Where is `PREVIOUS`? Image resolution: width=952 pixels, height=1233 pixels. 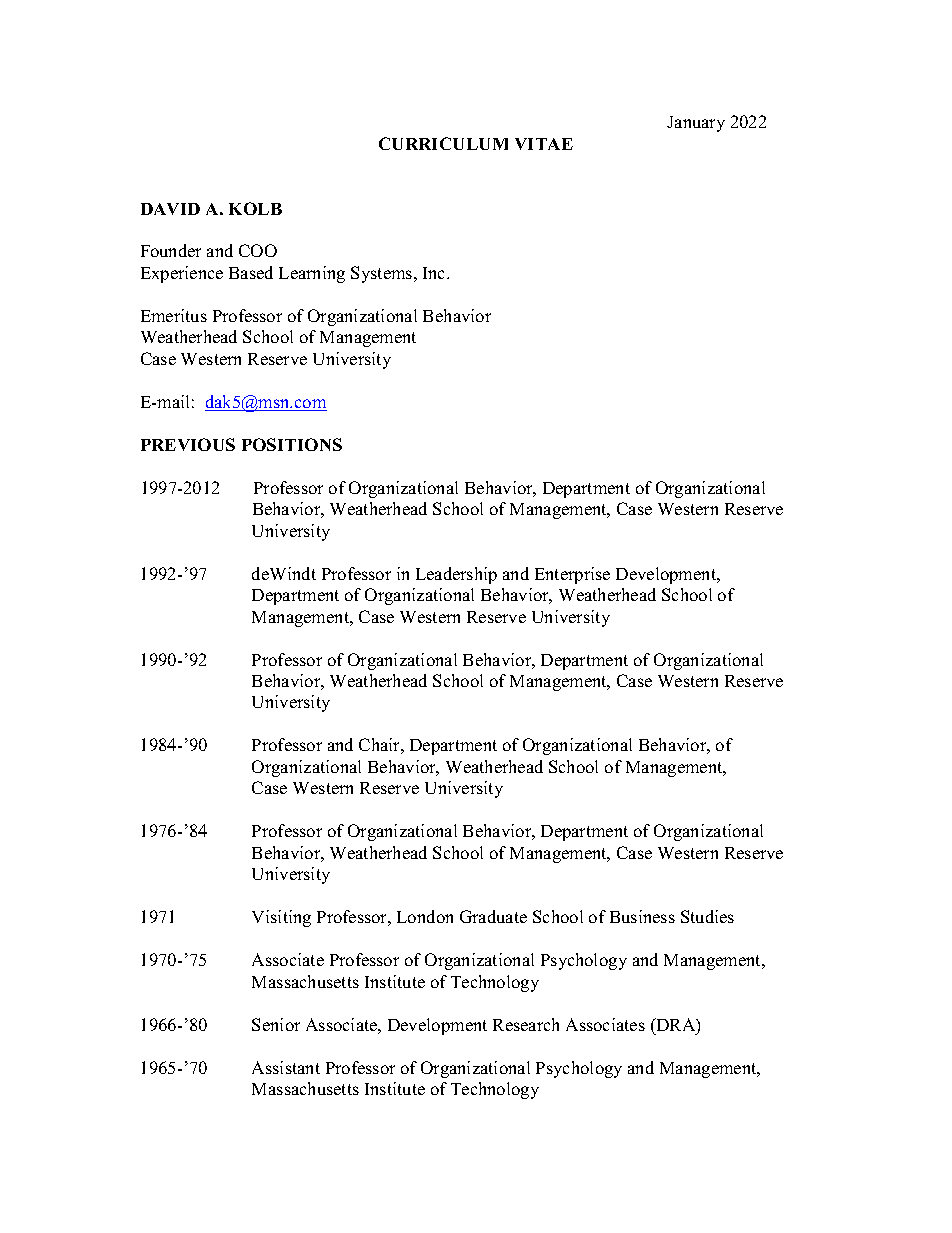
PREVIOUS is located at coordinates (188, 444).
